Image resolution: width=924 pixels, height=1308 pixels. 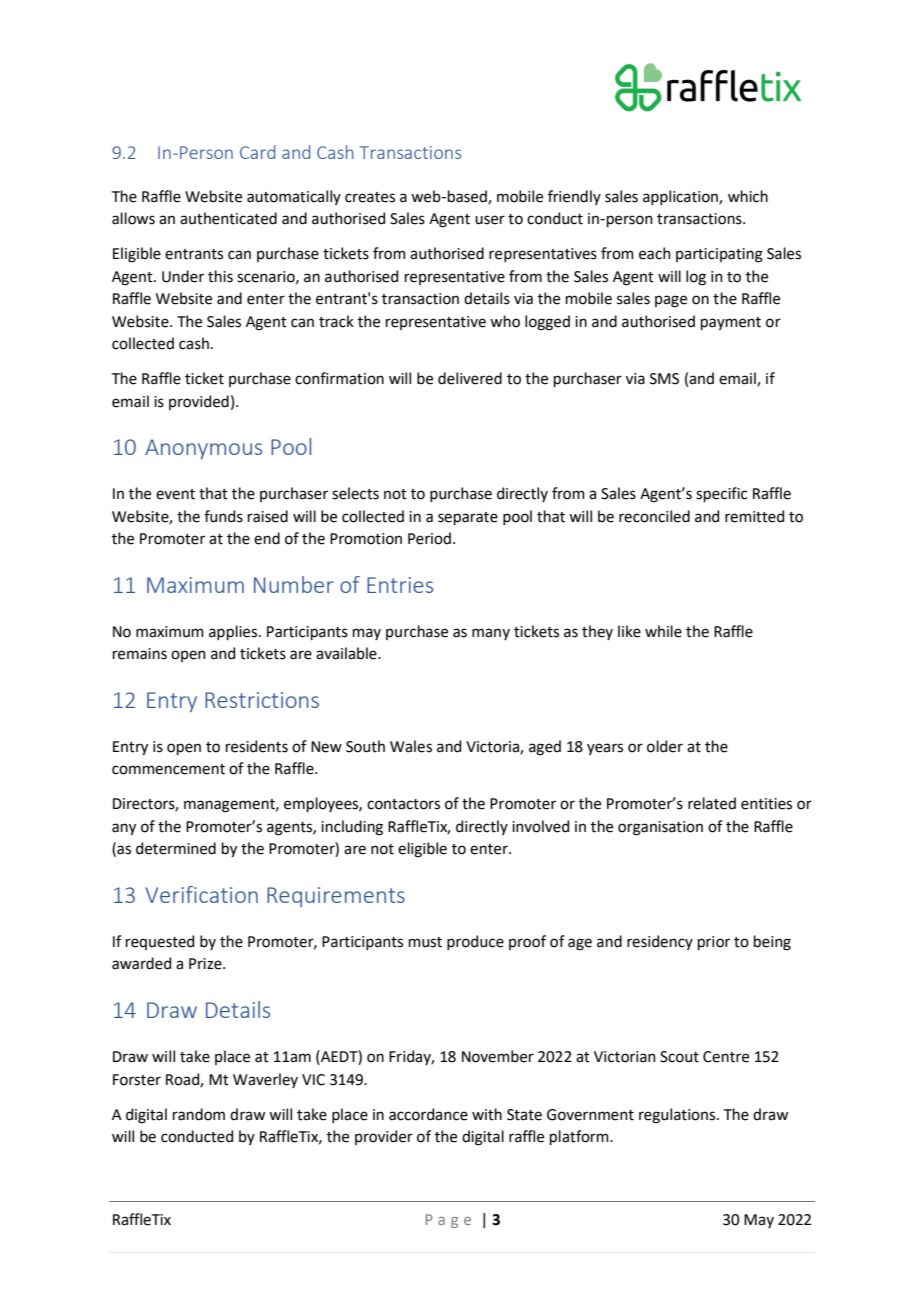 What do you see at coordinates (748, 196) in the document?
I see `which` at bounding box center [748, 196].
